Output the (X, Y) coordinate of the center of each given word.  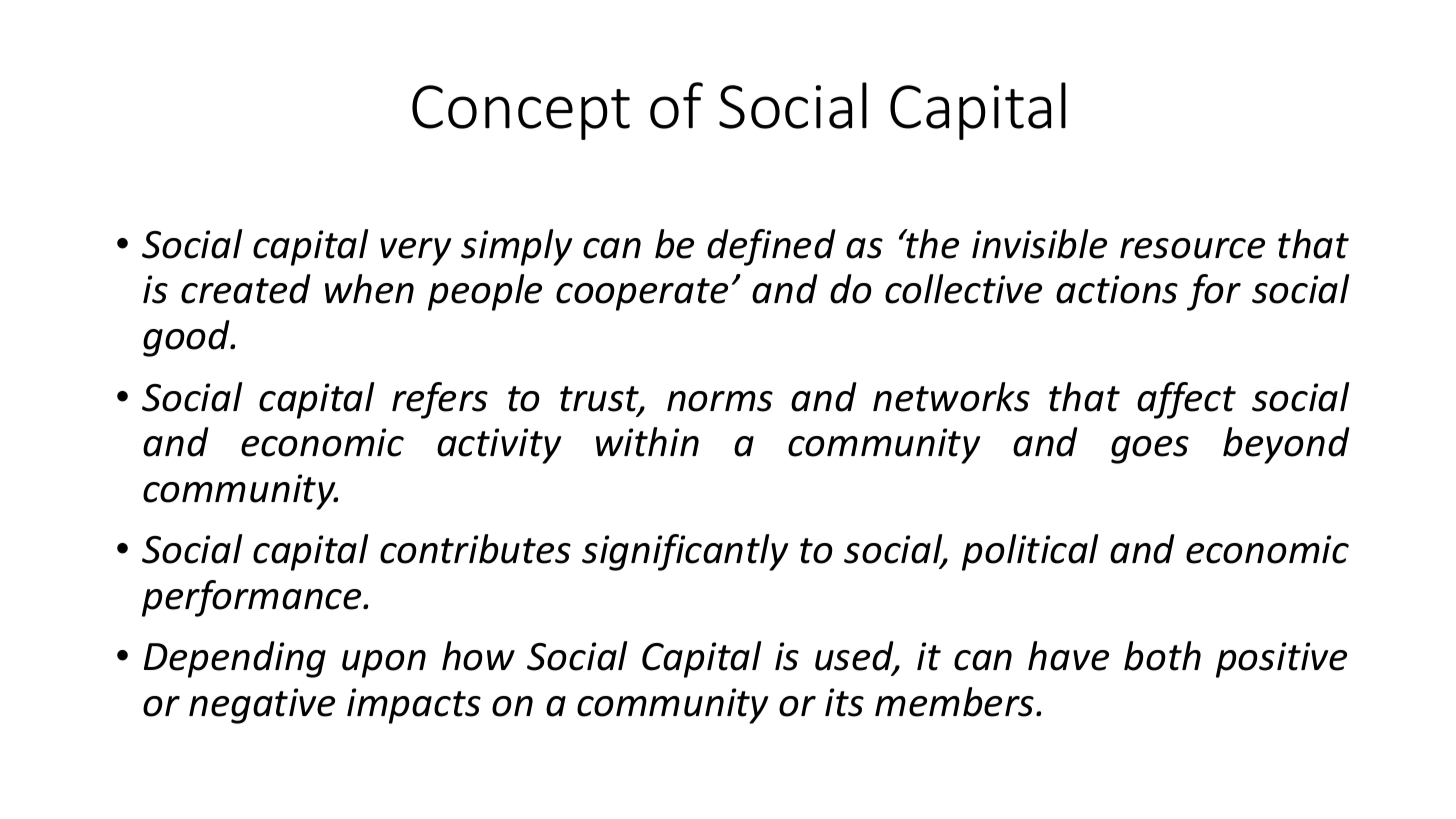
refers (440, 400)
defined (771, 247)
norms (720, 401)
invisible (1039, 244)
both (1162, 656)
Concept (521, 112)
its (844, 702)
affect (1186, 400)
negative (262, 706)
